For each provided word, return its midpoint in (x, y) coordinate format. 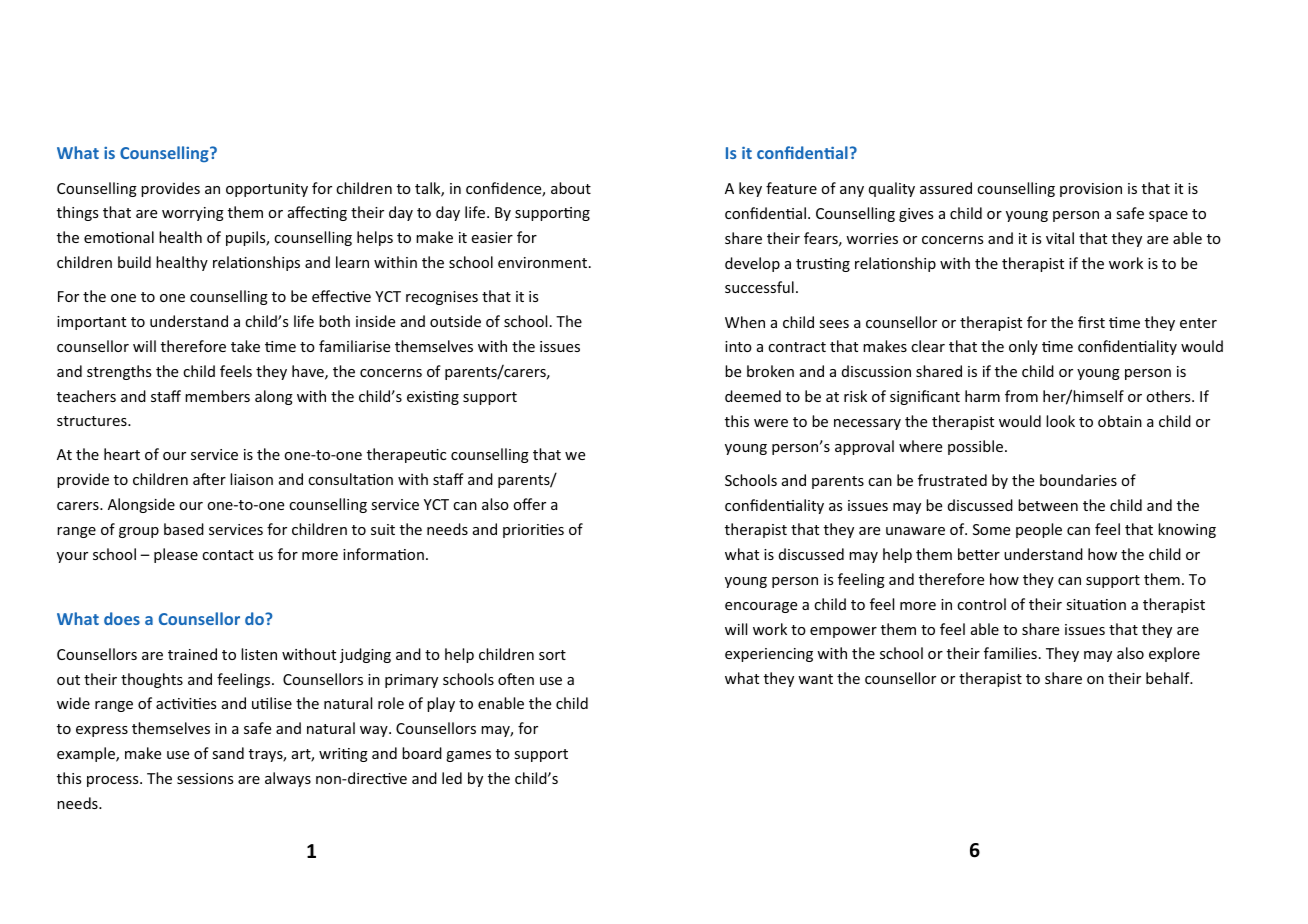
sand (228, 753)
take (245, 346)
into (738, 346)
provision (1091, 190)
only (1023, 347)
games (468, 756)
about (571, 188)
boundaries (1078, 480)
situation (1096, 604)
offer (529, 504)
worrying (193, 214)
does (122, 618)
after (209, 479)
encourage (761, 607)
